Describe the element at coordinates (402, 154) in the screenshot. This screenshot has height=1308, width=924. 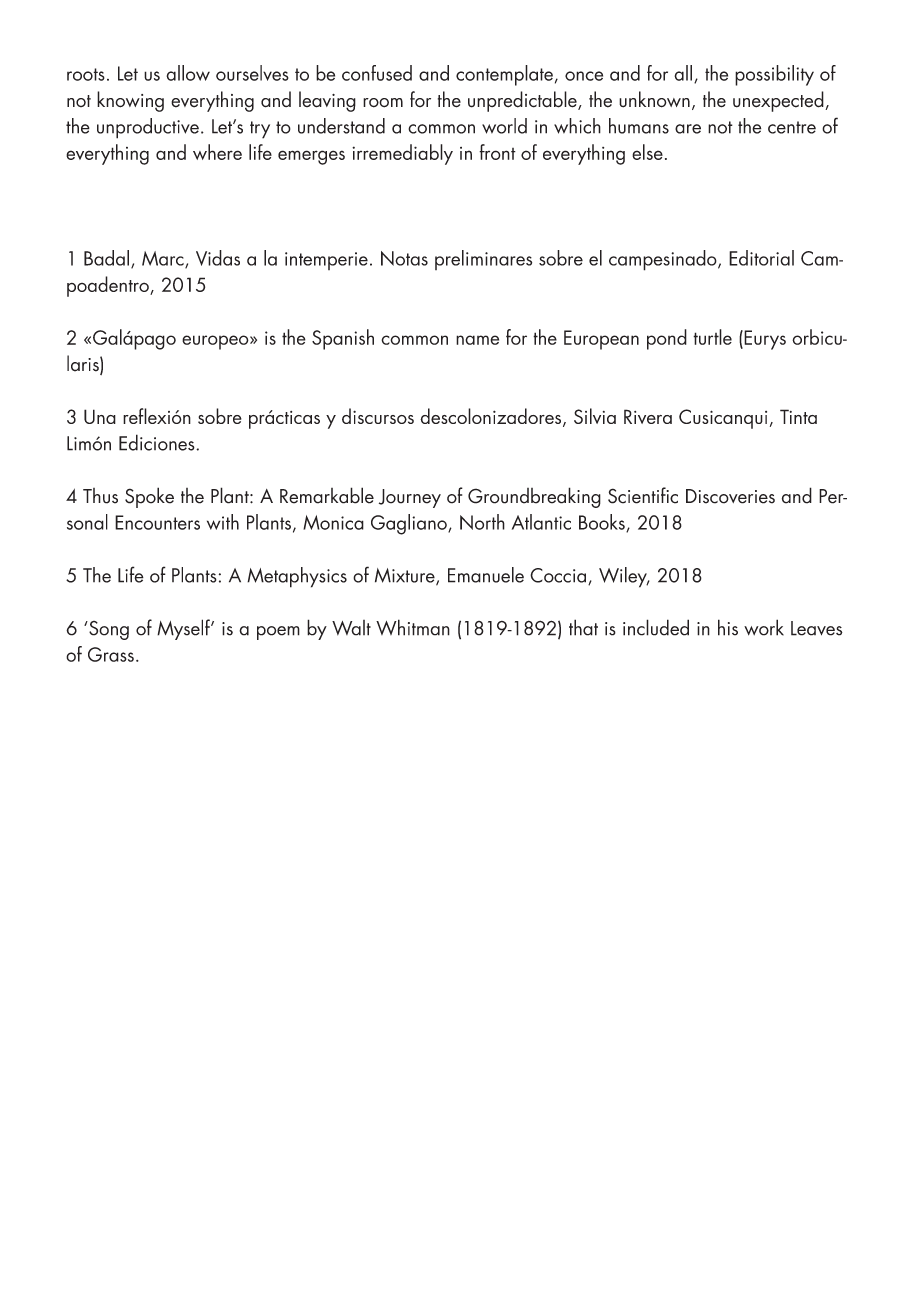
I see `irremediably` at that location.
